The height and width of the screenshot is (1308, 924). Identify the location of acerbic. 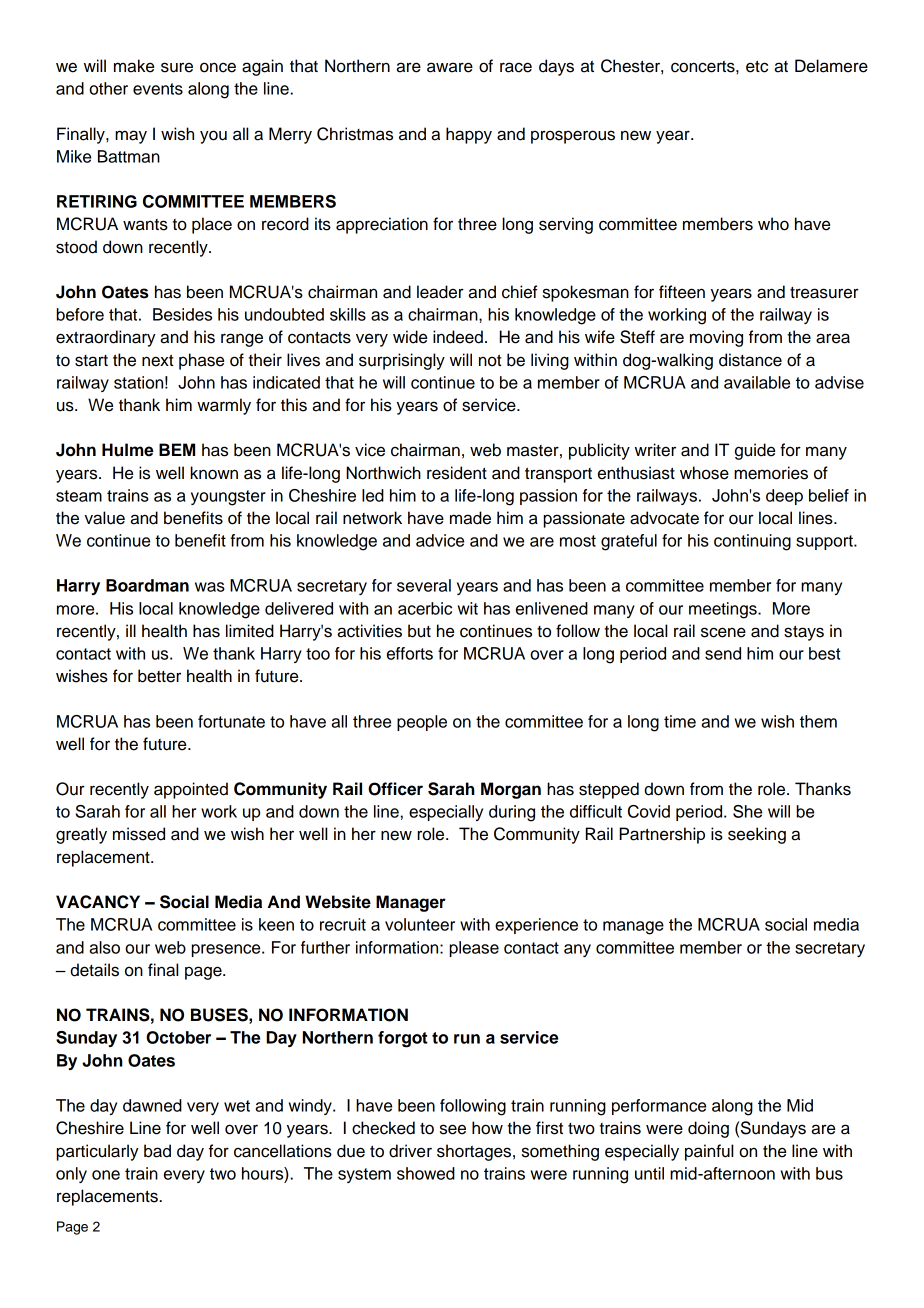
(425, 608).
